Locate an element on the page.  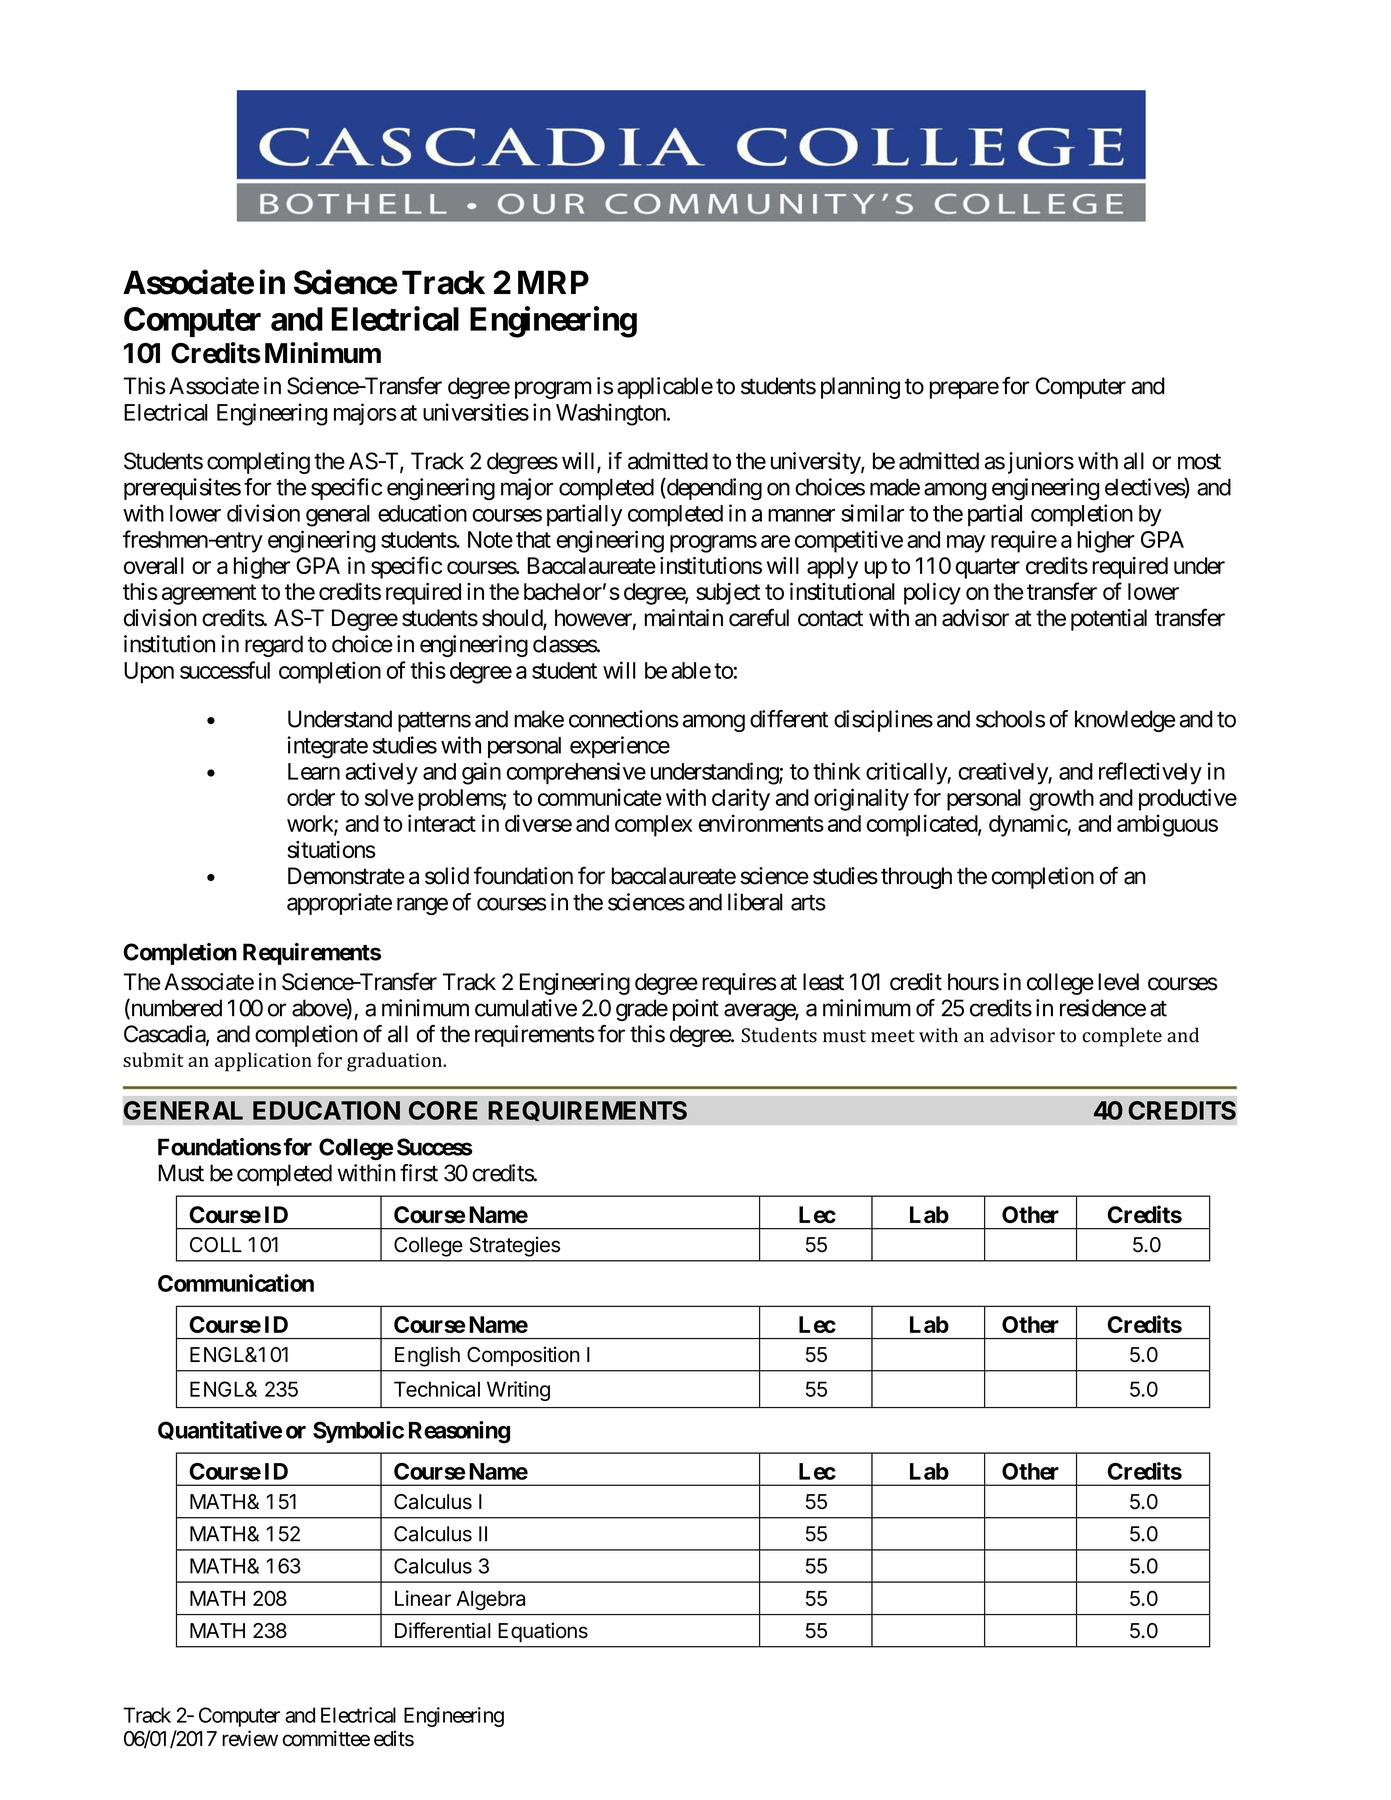
Writing is located at coordinates (518, 1391).
